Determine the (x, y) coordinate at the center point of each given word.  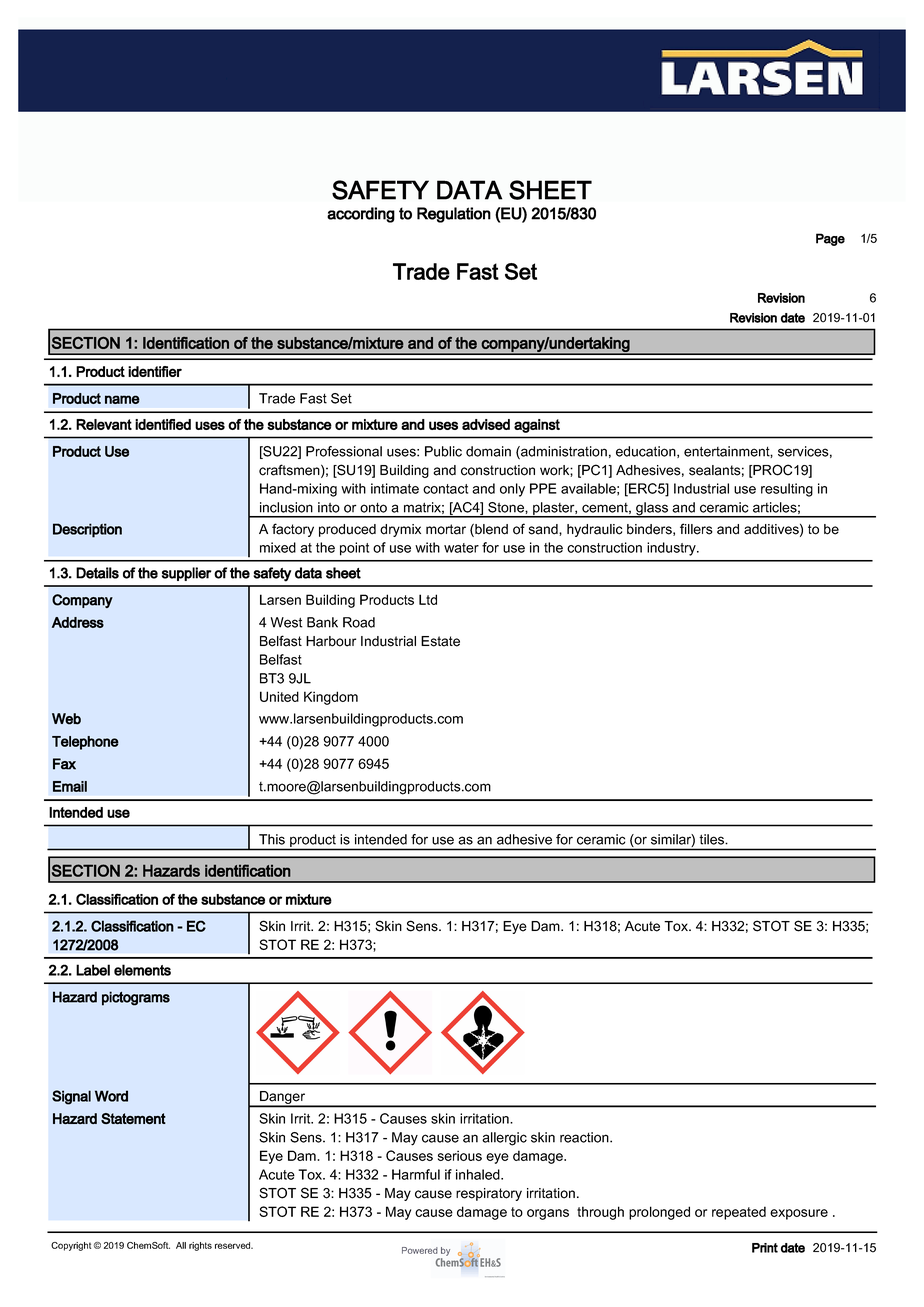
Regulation (454, 215)
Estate (440, 641)
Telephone (85, 743)
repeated (739, 1213)
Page (830, 239)
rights (200, 1246)
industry (672, 549)
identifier (155, 371)
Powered (420, 1250)
